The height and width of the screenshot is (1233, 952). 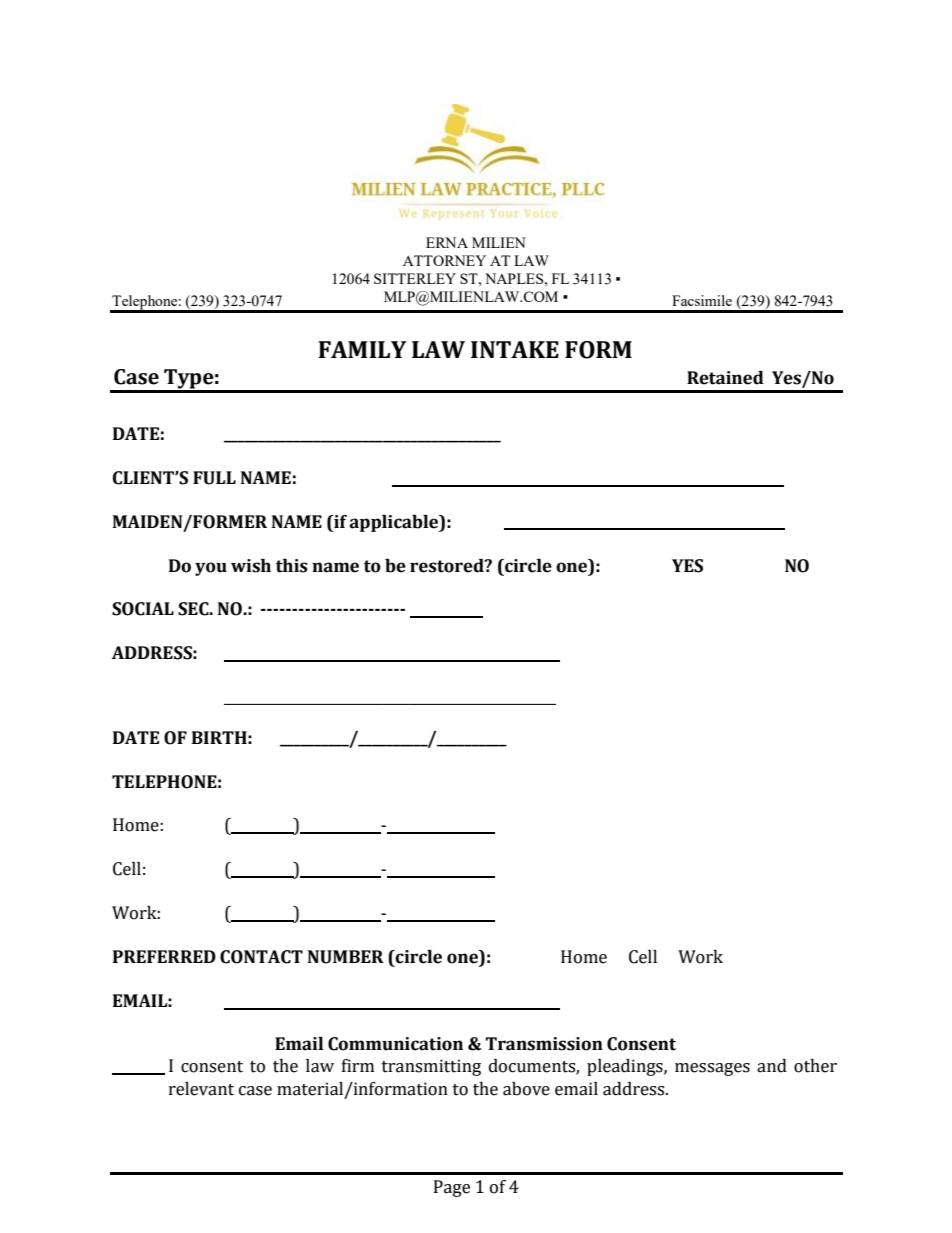 What do you see at coordinates (143, 609) in the screenshot?
I see `SOCIAL` at bounding box center [143, 609].
